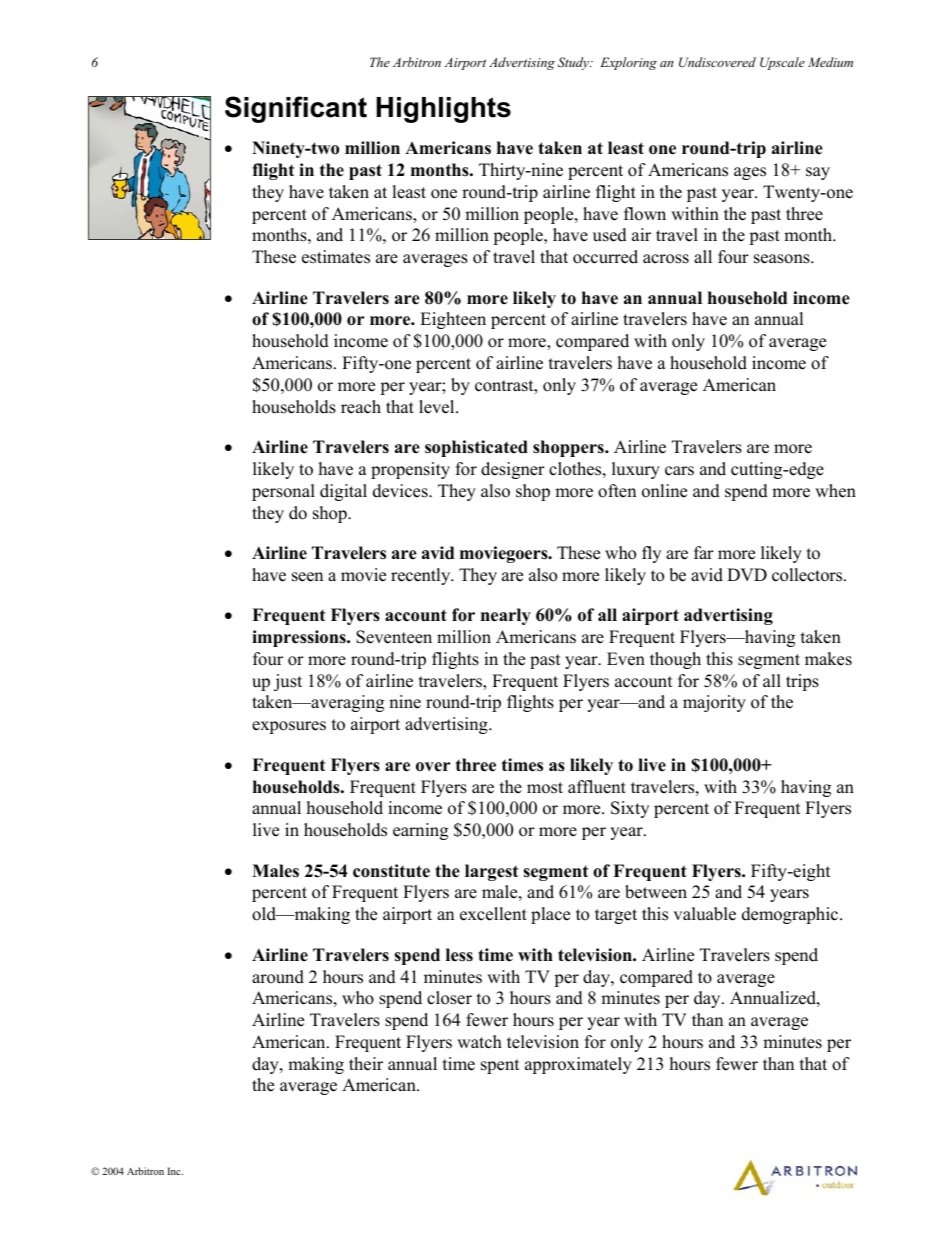 The height and width of the page is (1233, 952). Describe the element at coordinates (361, 407) in the page. I see `reach` at that location.
